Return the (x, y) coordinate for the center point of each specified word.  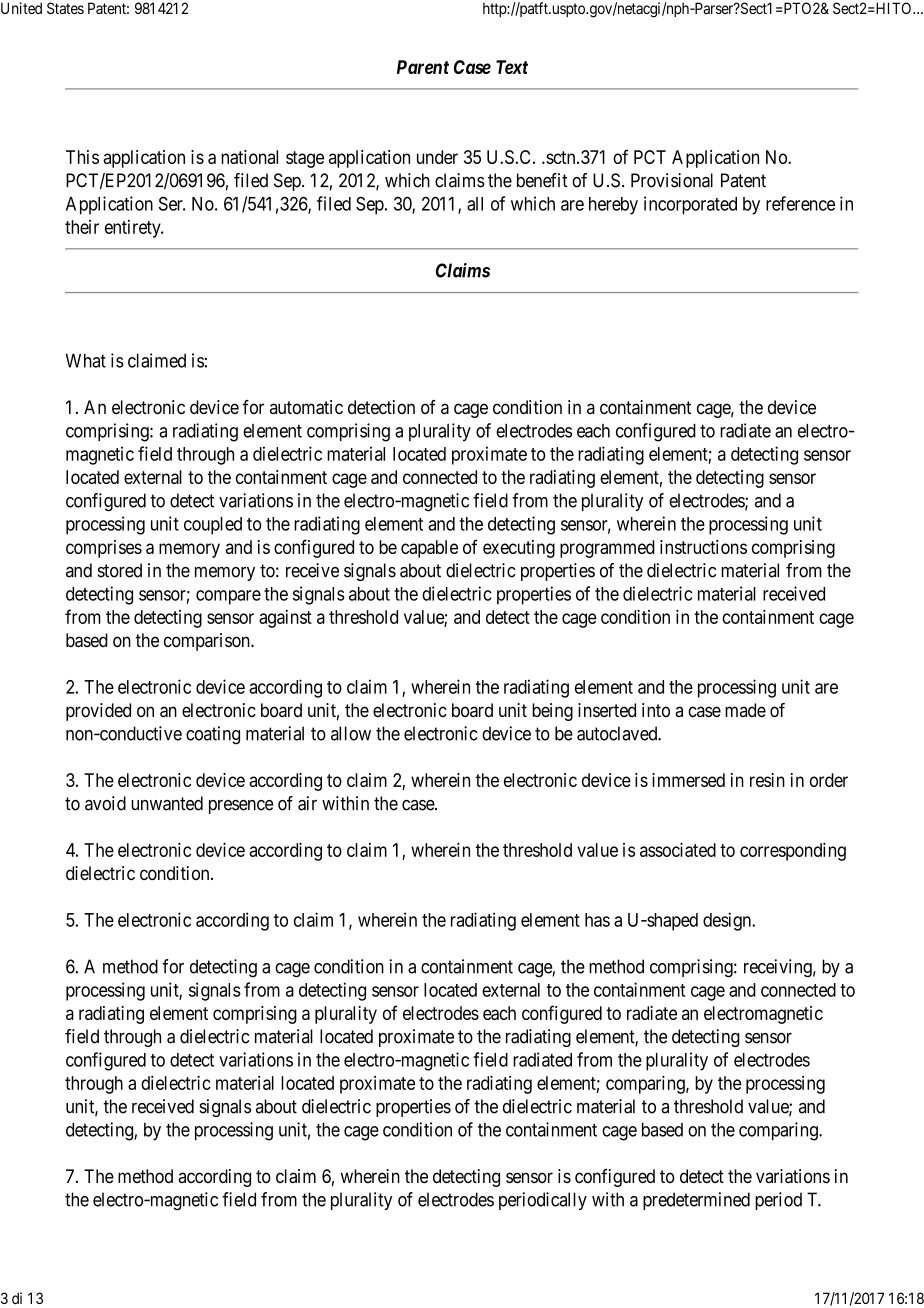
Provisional (672, 180)
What (86, 361)
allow (351, 733)
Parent (423, 67)
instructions (703, 547)
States (65, 8)
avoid (105, 803)
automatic (306, 407)
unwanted (167, 803)
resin (767, 780)
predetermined (696, 1201)
